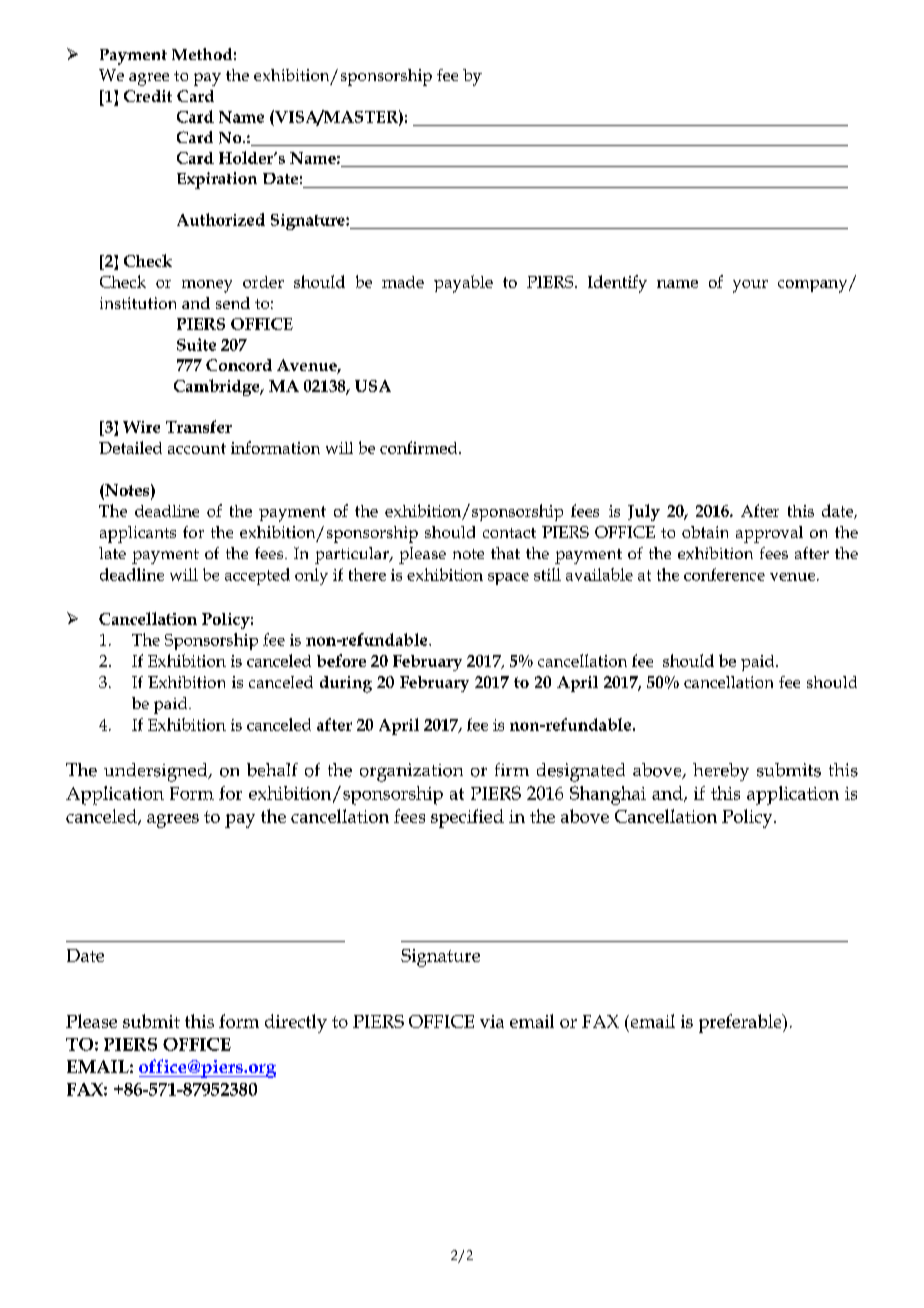 The height and width of the screenshot is (1308, 924). Describe the element at coordinates (814, 286) in the screenshot. I see `company` at that location.
